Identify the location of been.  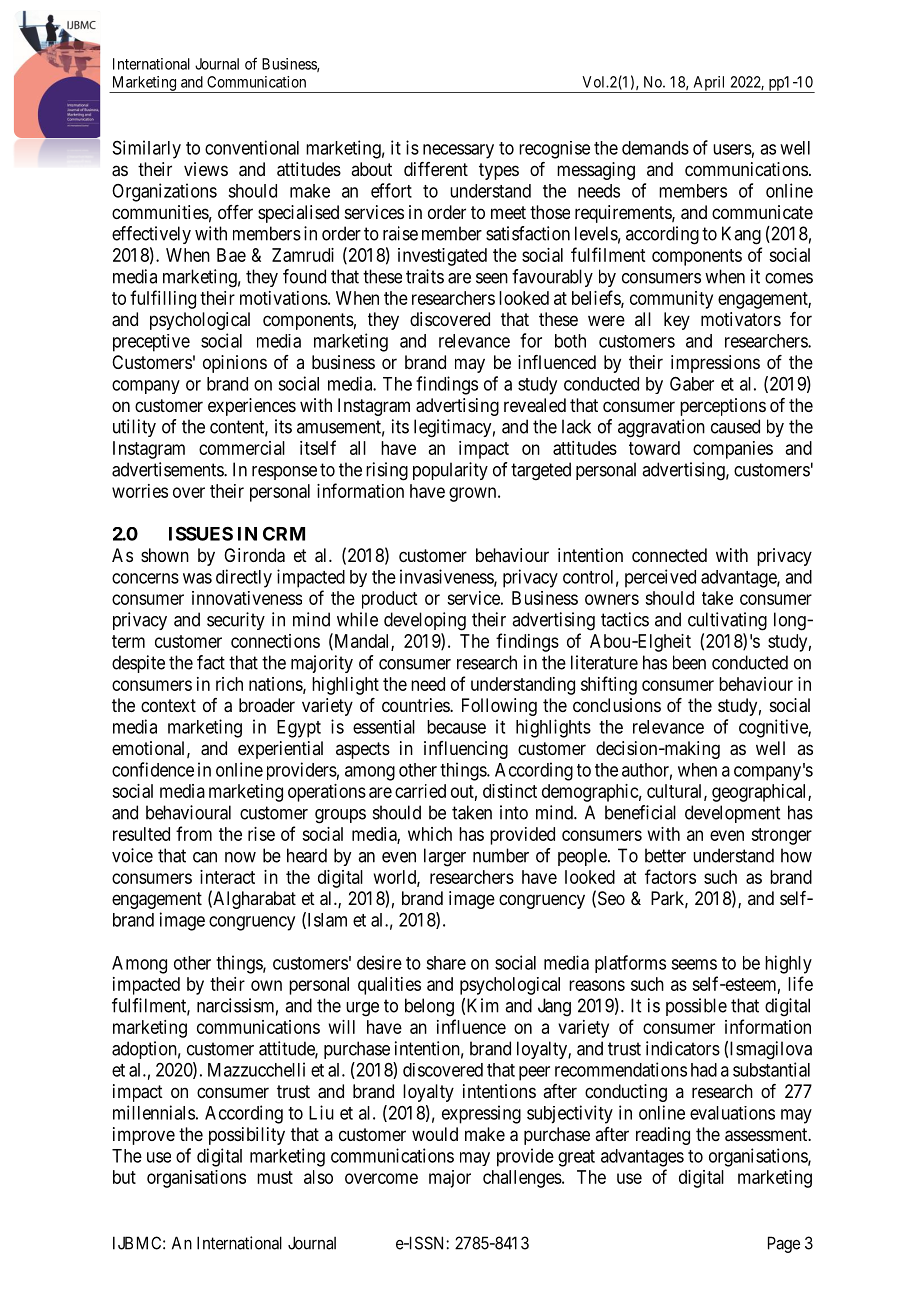
(689, 662).
